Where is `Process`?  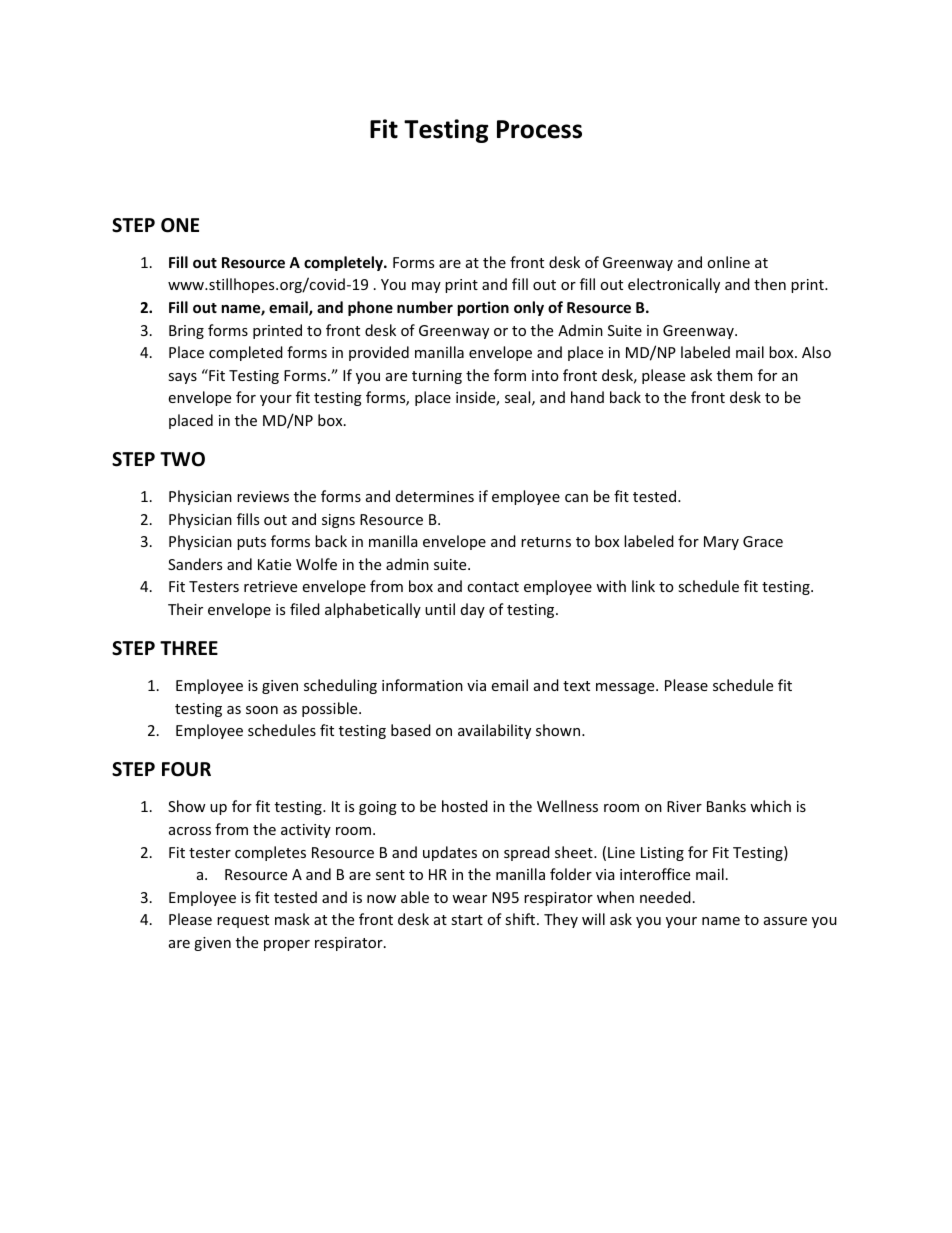 Process is located at coordinates (539, 129).
